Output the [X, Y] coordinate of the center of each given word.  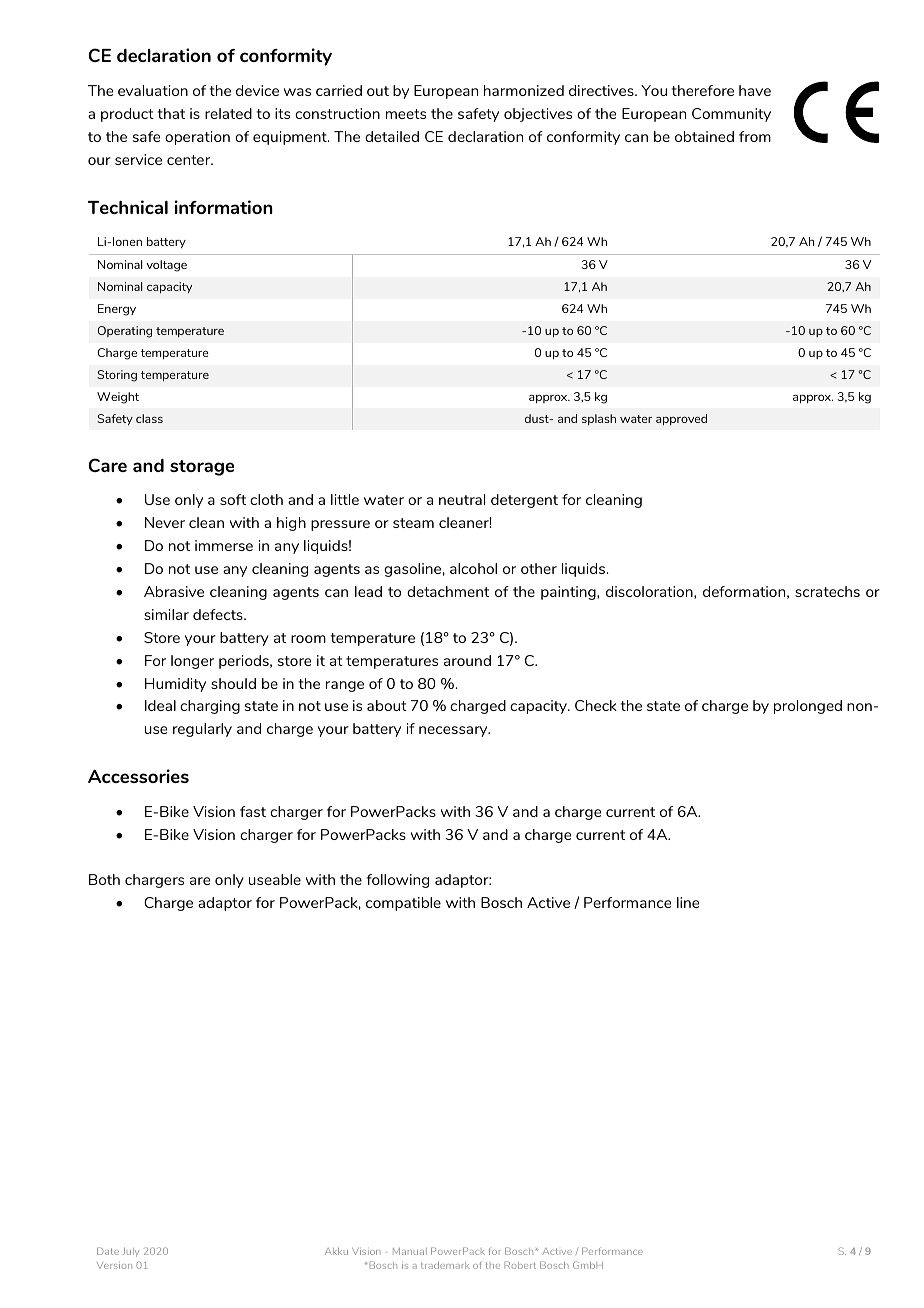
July [131, 1252]
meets [406, 114]
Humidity [175, 685]
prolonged [808, 707]
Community [731, 115]
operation [197, 138]
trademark [445, 1265]
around [467, 660]
